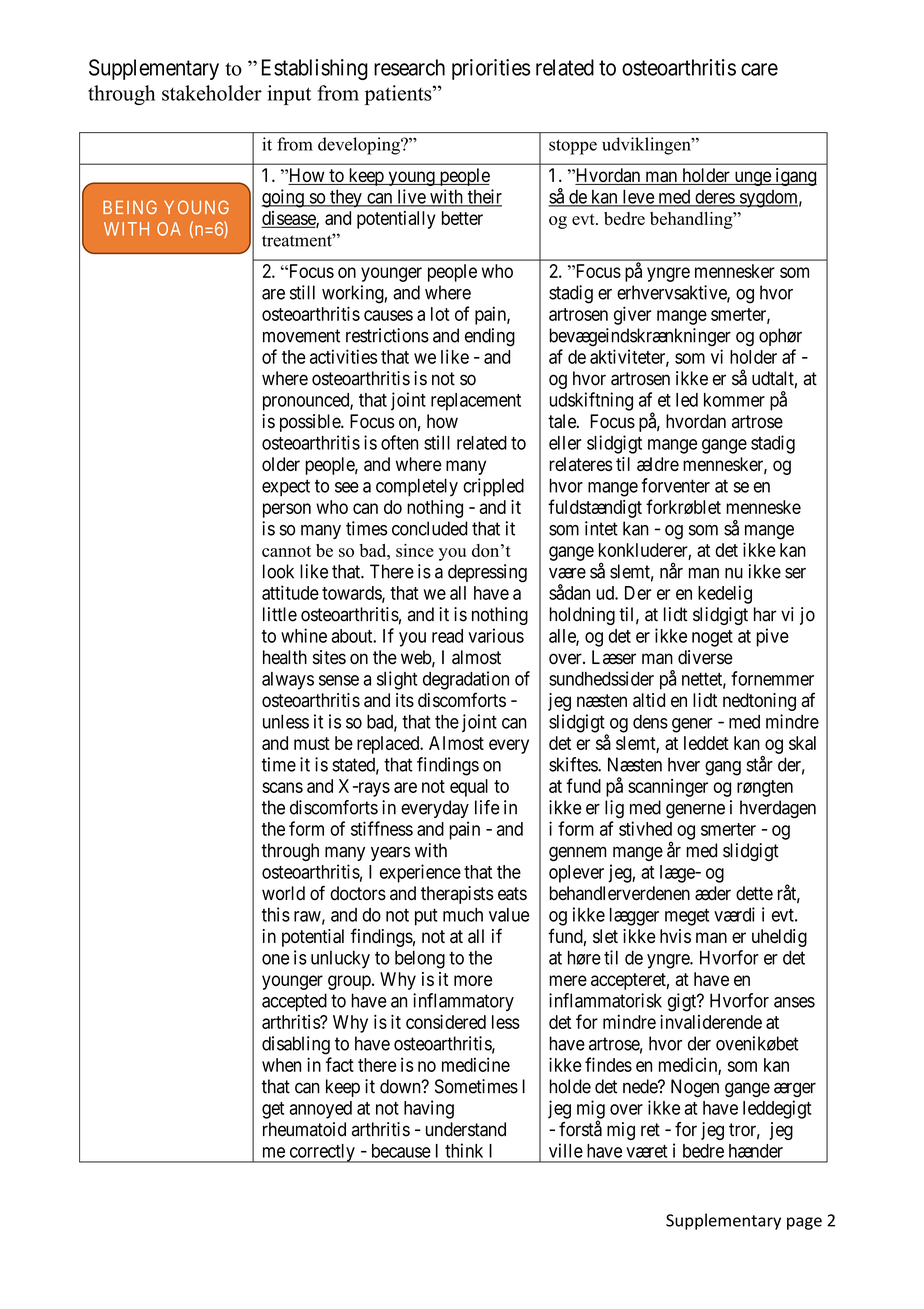 The height and width of the screenshot is (1309, 924). I want to click on life, so click(487, 807).
